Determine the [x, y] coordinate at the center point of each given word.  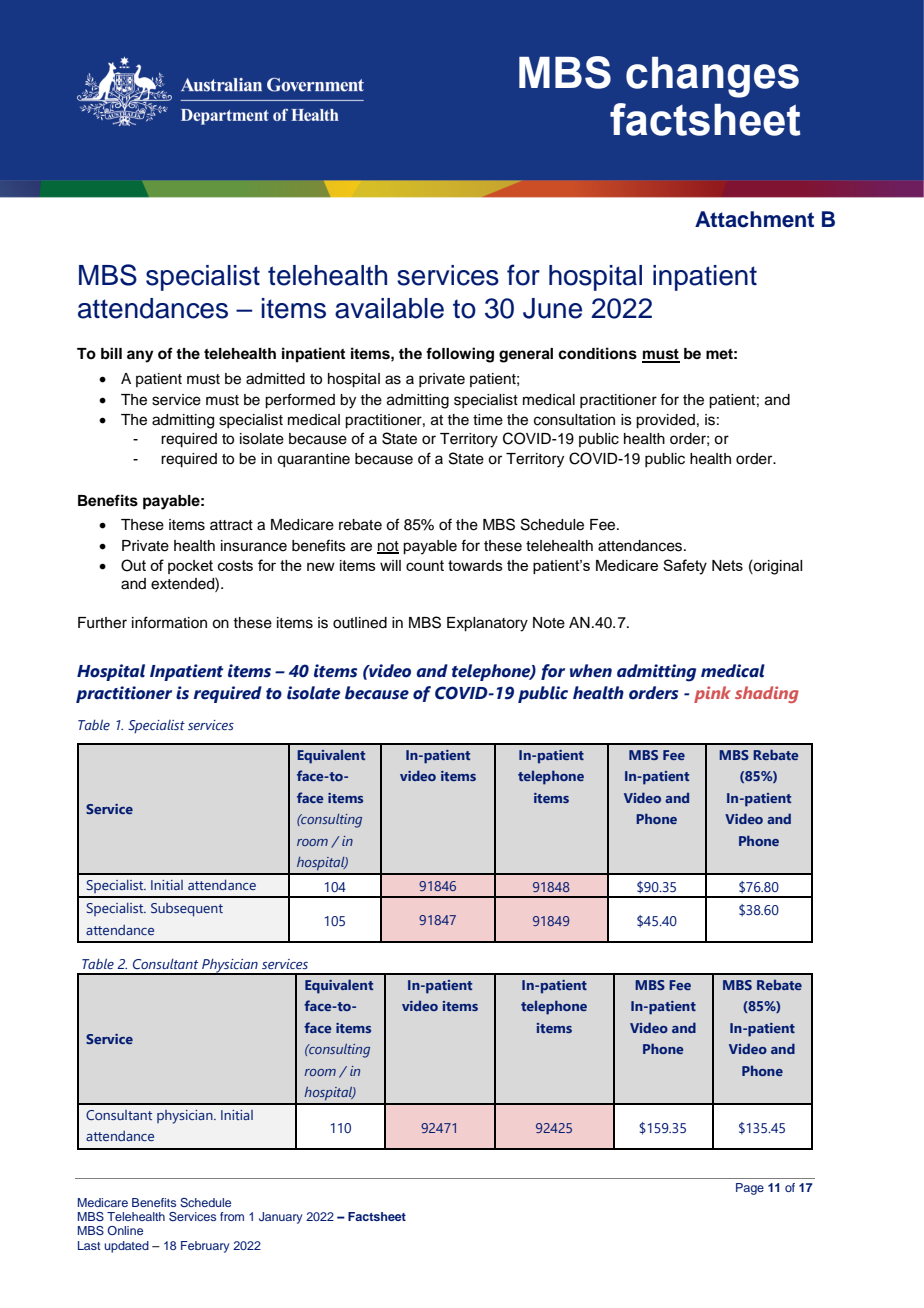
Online [125, 1230]
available [389, 308]
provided [665, 421]
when [591, 671]
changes [712, 77]
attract [231, 525]
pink [712, 694]
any [140, 356]
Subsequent [187, 910]
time [488, 420]
